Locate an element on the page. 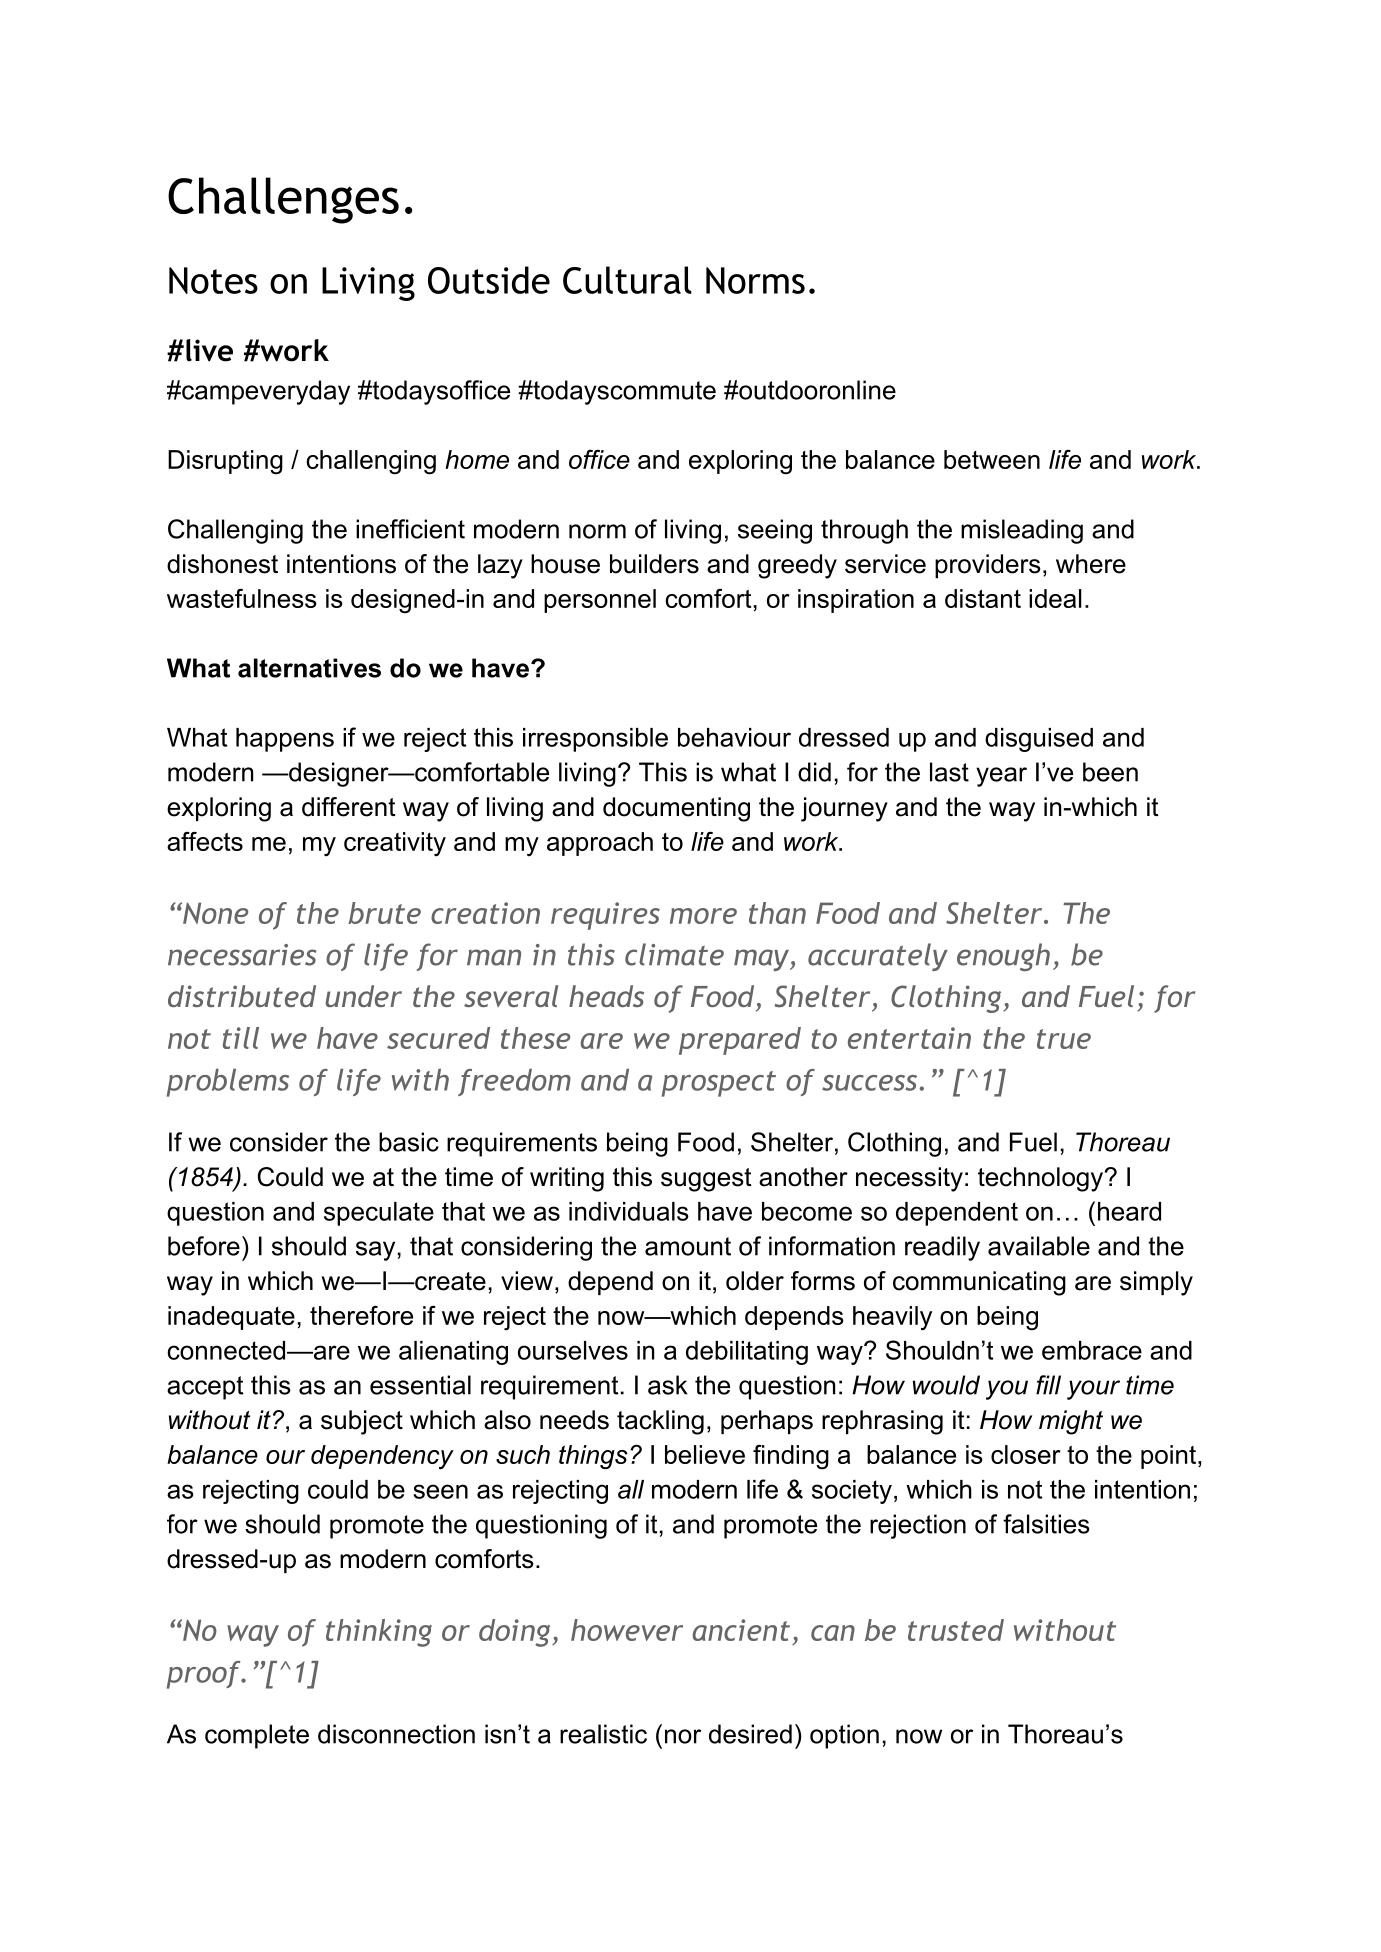  therefore is located at coordinates (361, 1315).
